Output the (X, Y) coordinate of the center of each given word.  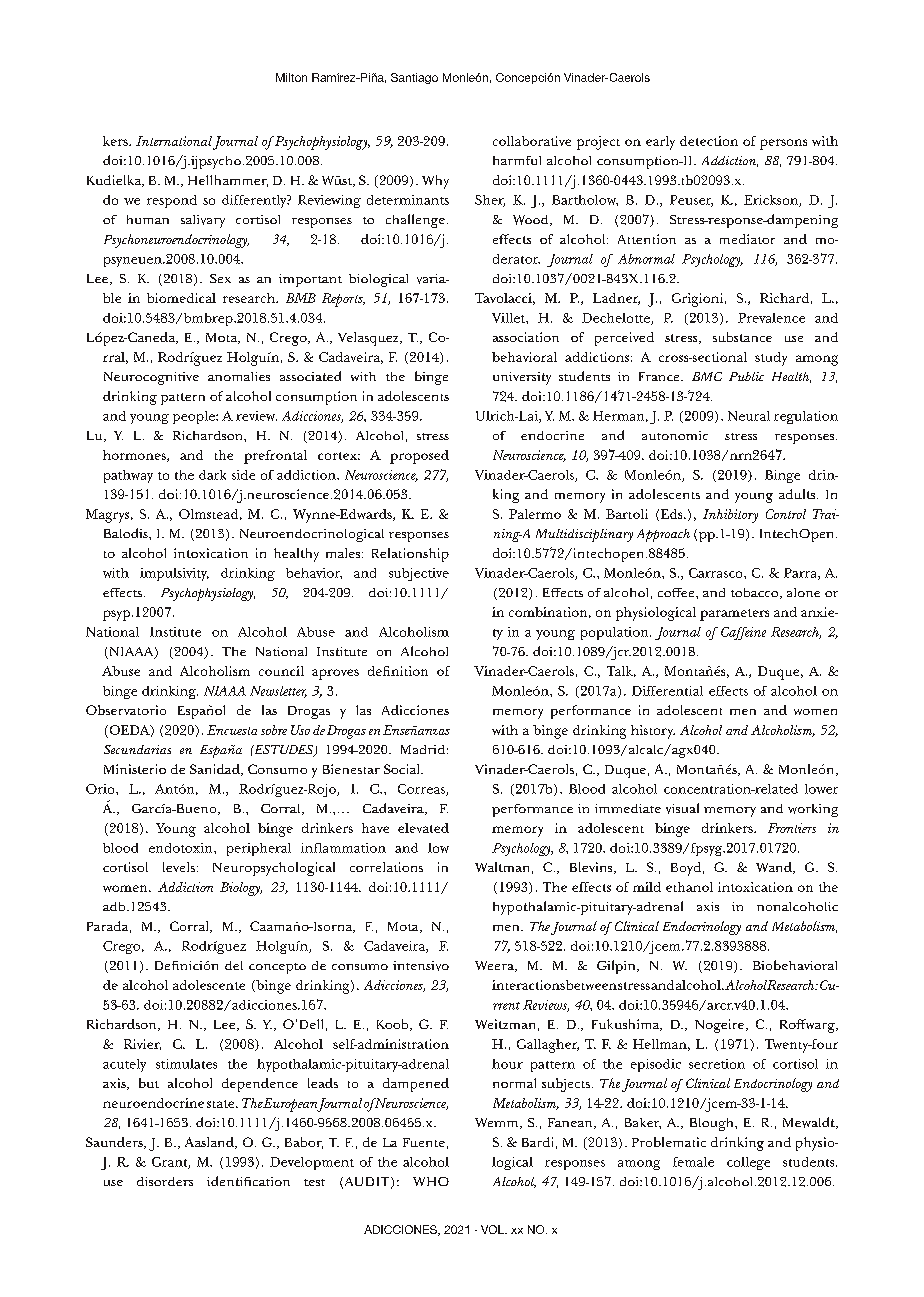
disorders (165, 1181)
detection (709, 141)
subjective (419, 574)
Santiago (414, 78)
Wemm (498, 1123)
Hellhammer (228, 181)
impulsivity (174, 574)
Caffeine (743, 633)
